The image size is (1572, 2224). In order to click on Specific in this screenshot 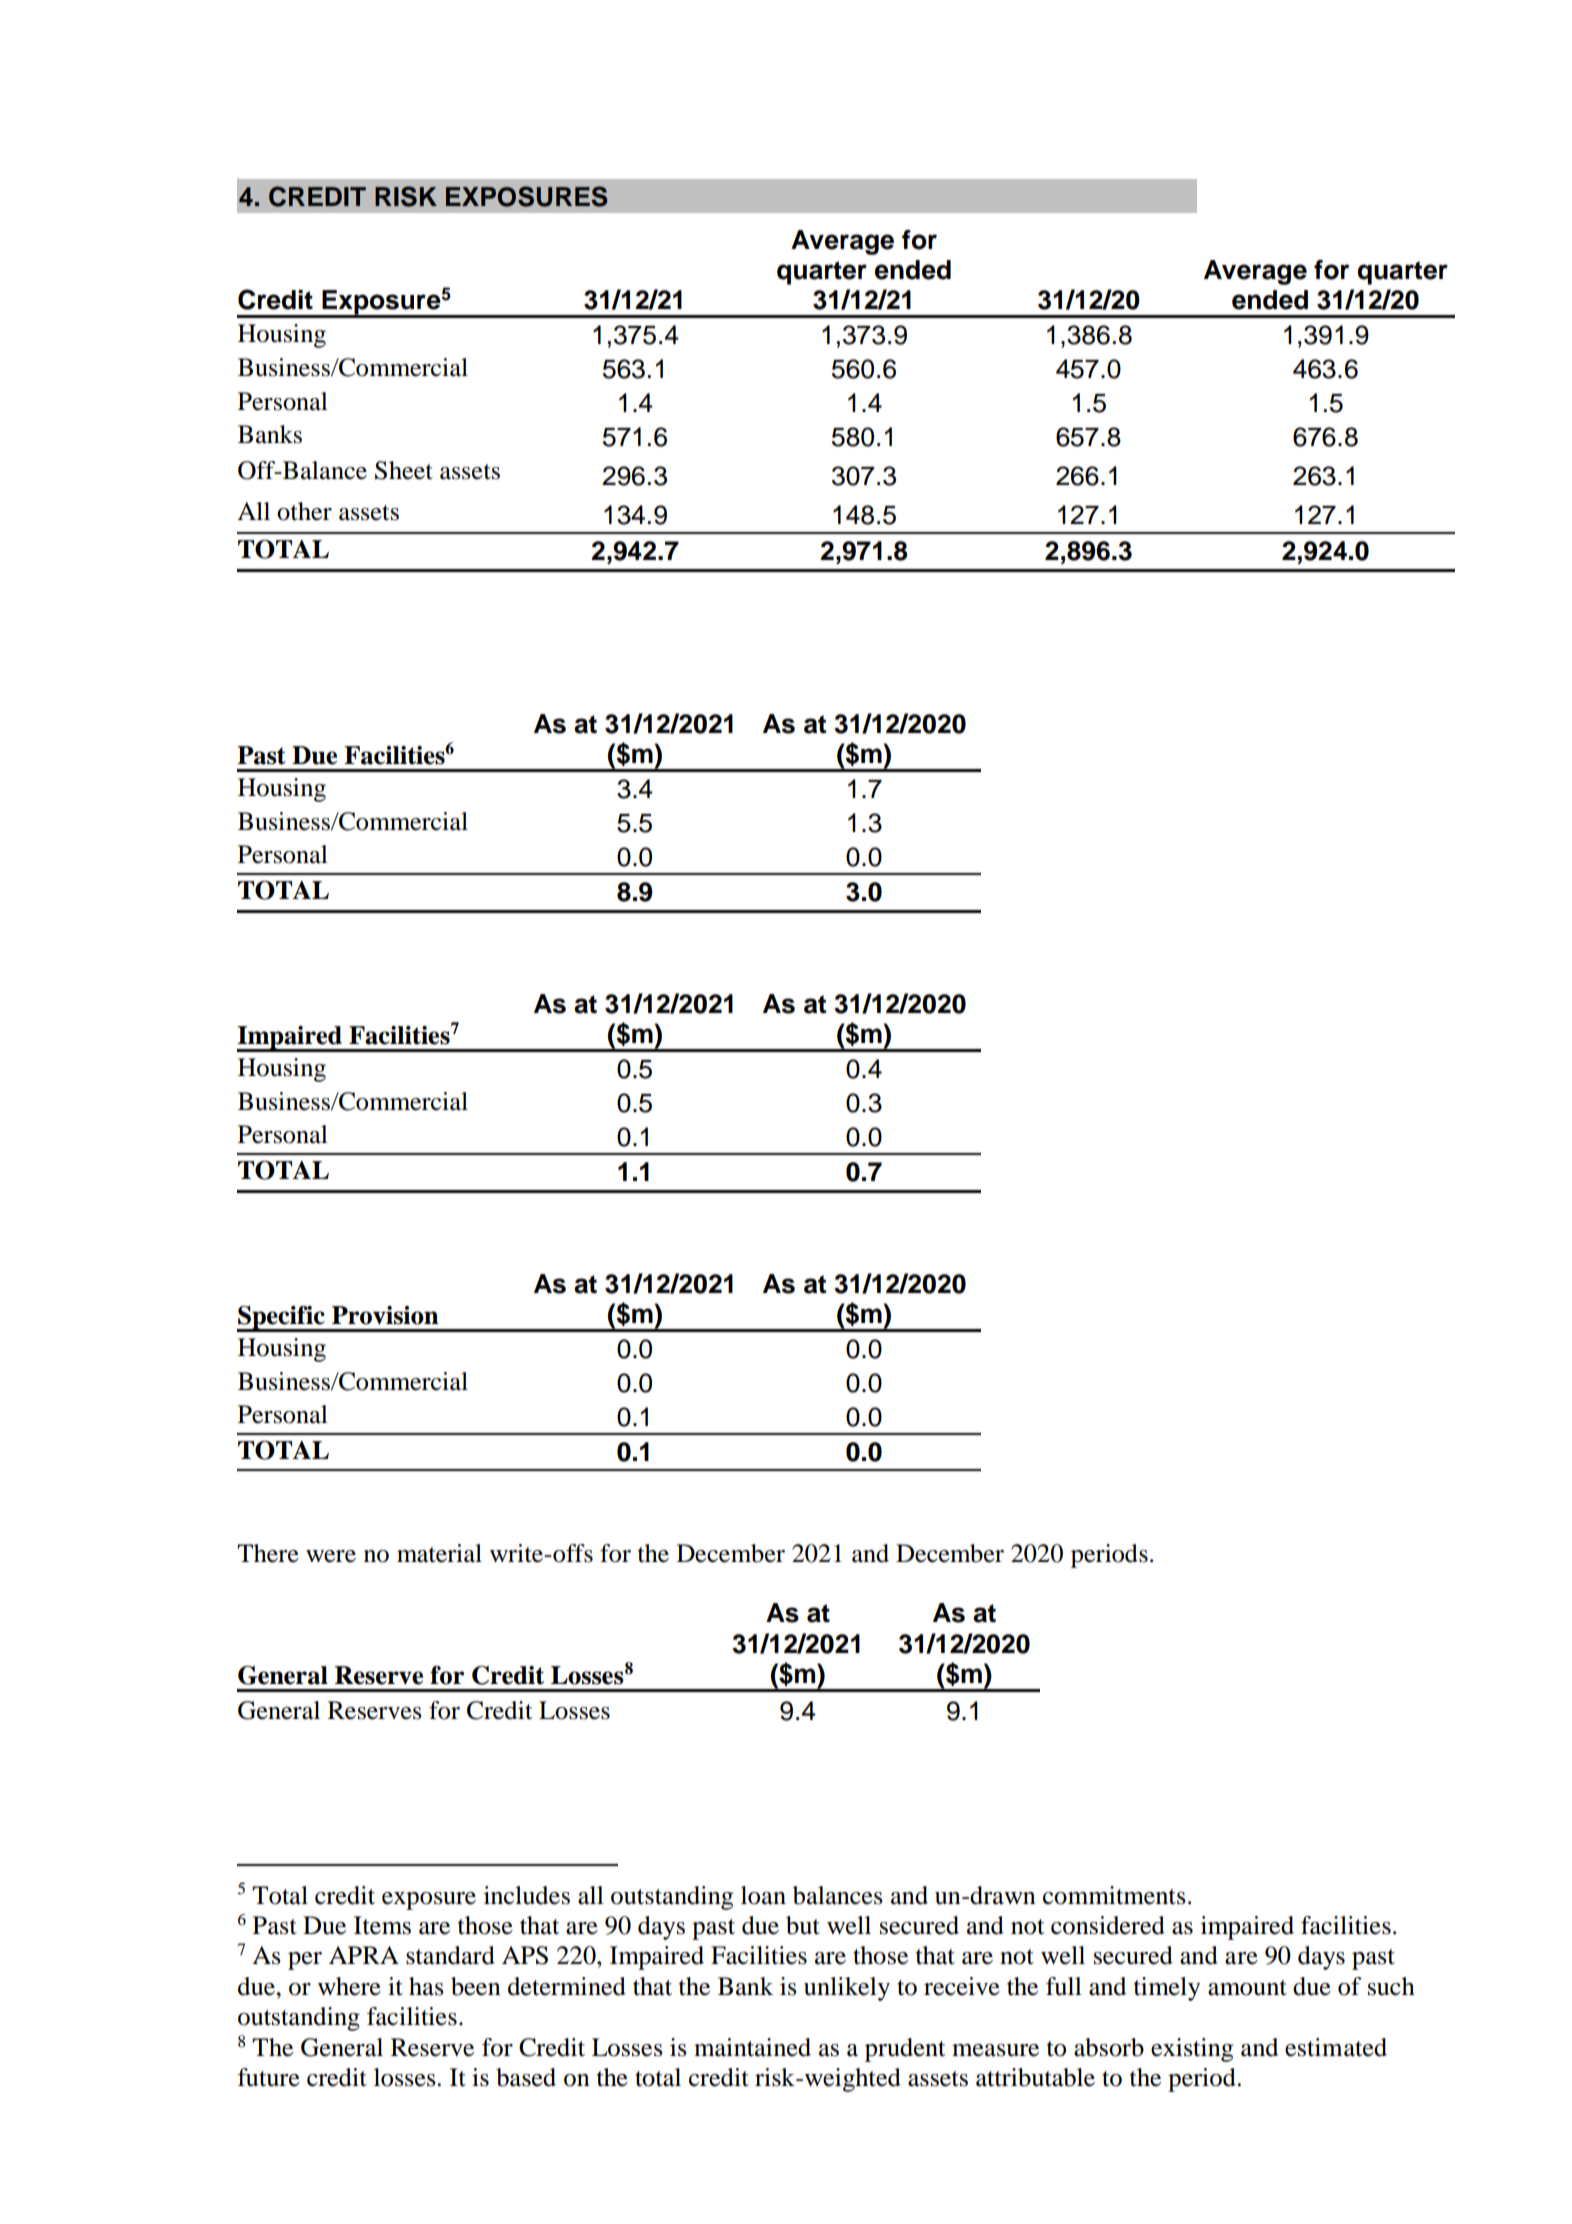, I will do `click(282, 1319)`.
